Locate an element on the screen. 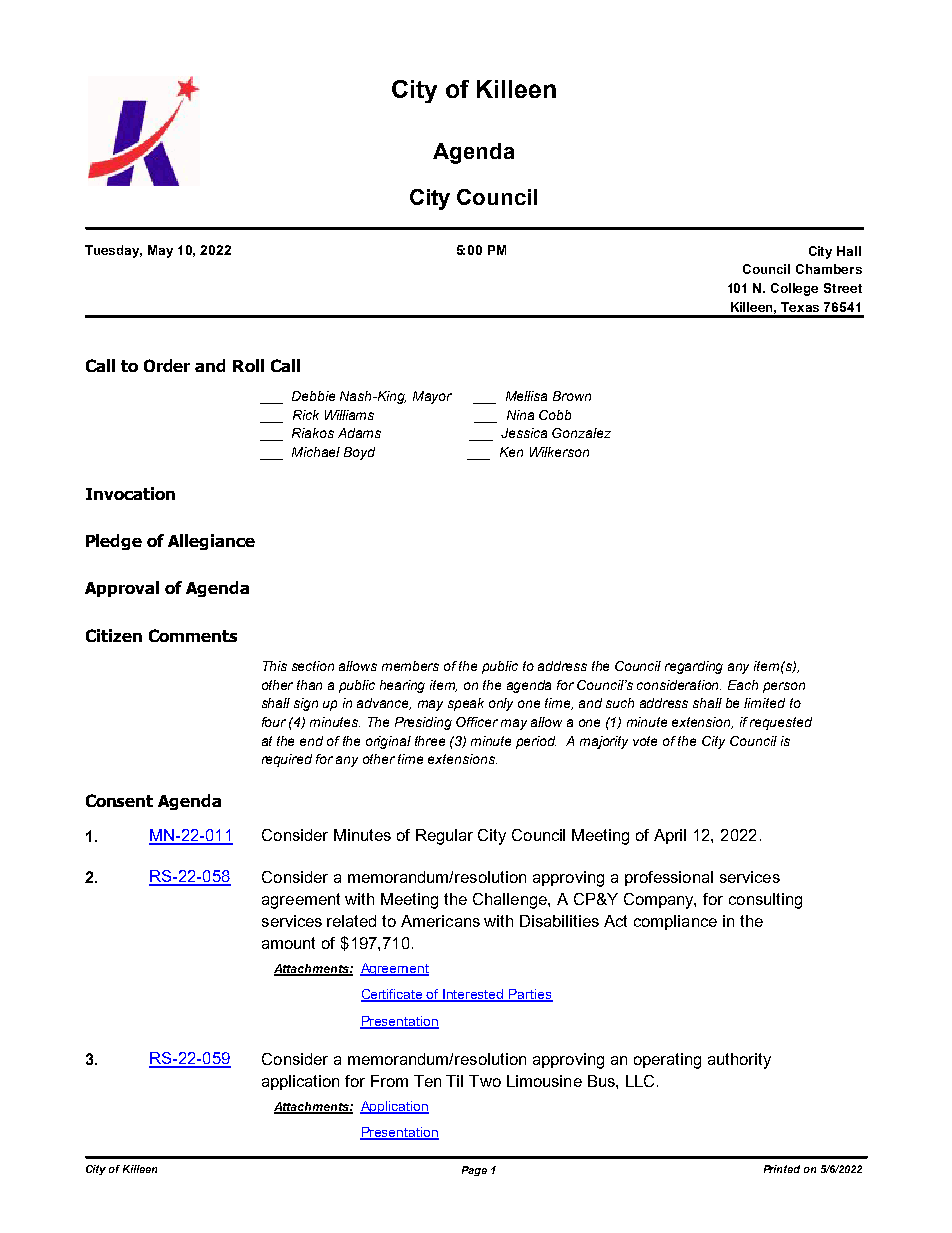  speak is located at coordinates (466, 704).
